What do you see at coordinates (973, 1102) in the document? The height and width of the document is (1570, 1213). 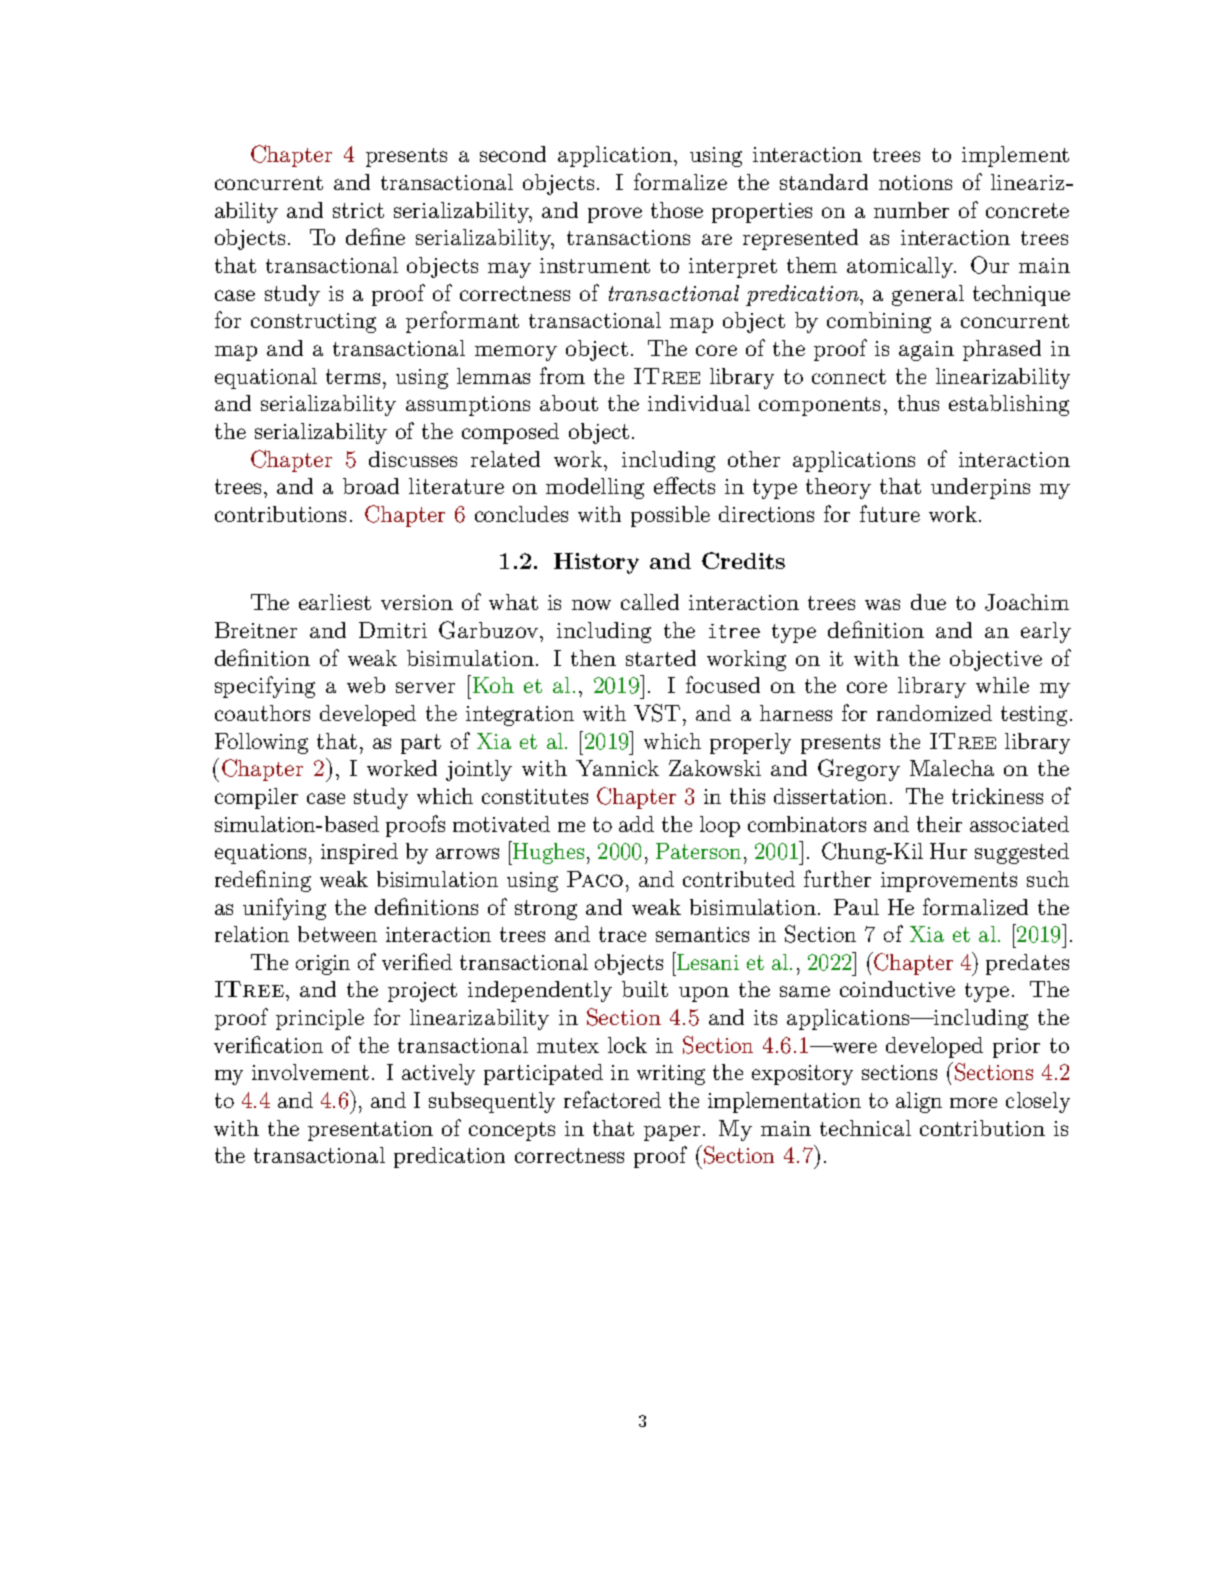 I see `more` at bounding box center [973, 1102].
